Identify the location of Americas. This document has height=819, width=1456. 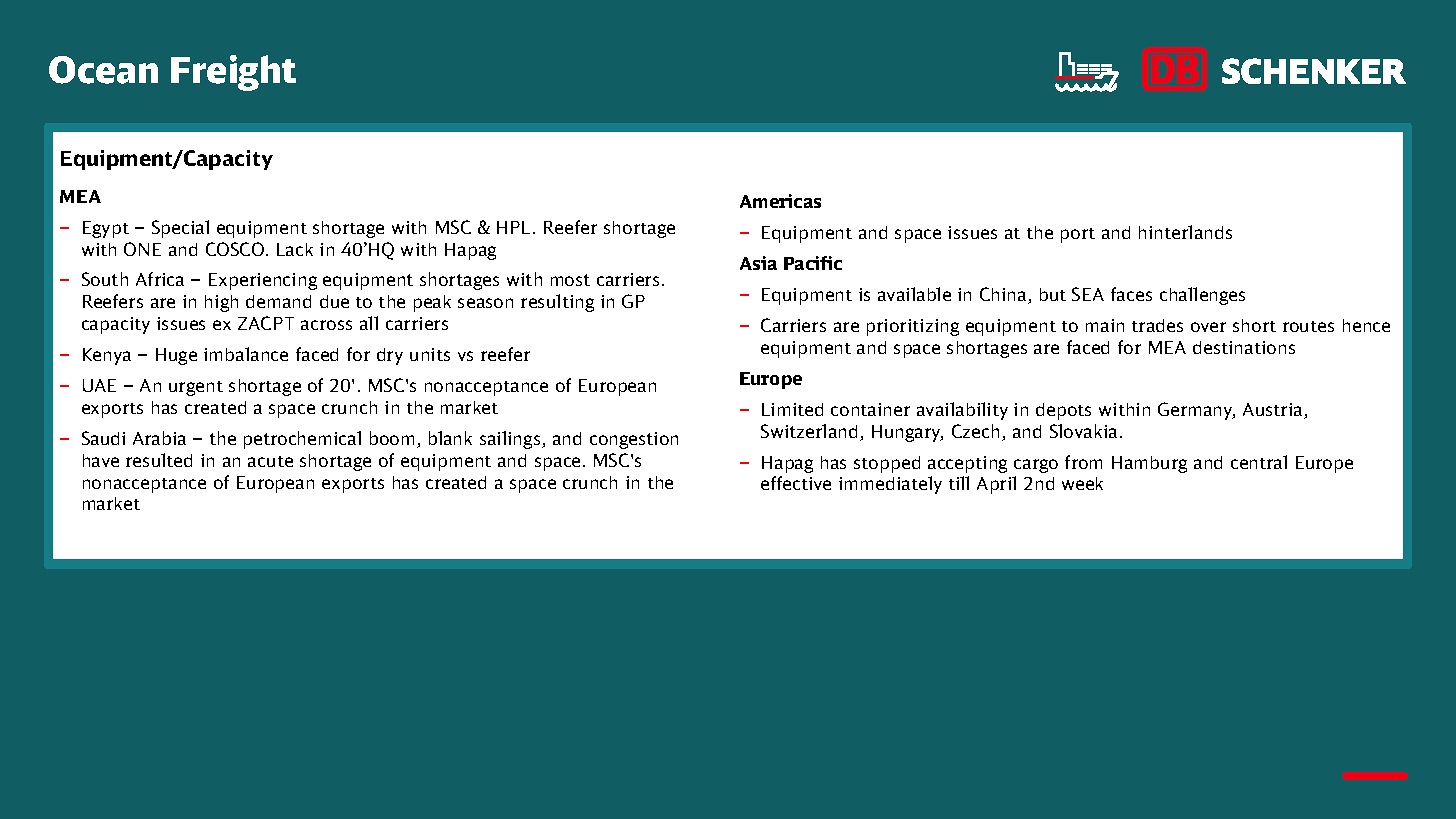
(780, 201).
